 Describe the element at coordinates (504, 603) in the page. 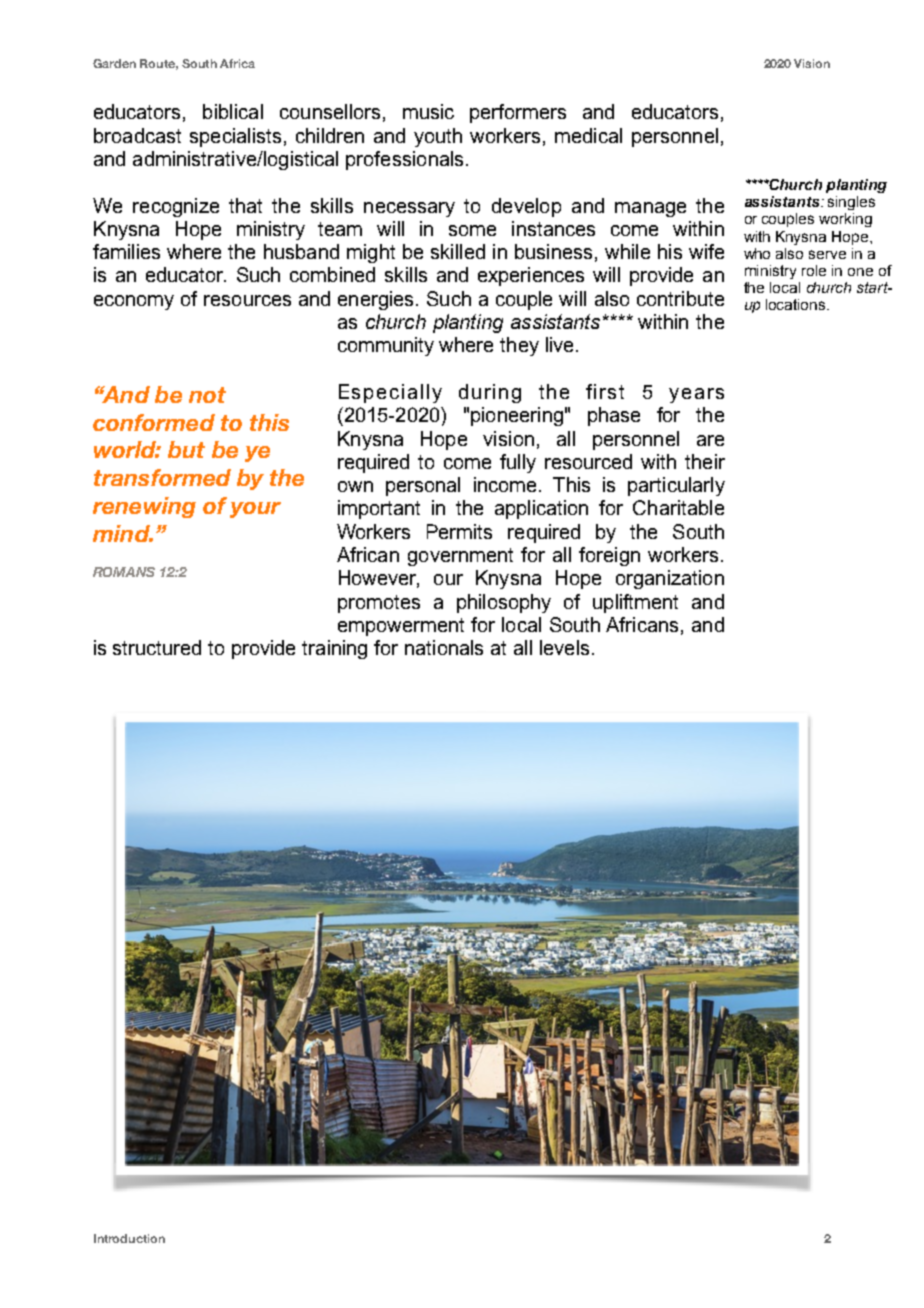

I see `philosophy` at that location.
